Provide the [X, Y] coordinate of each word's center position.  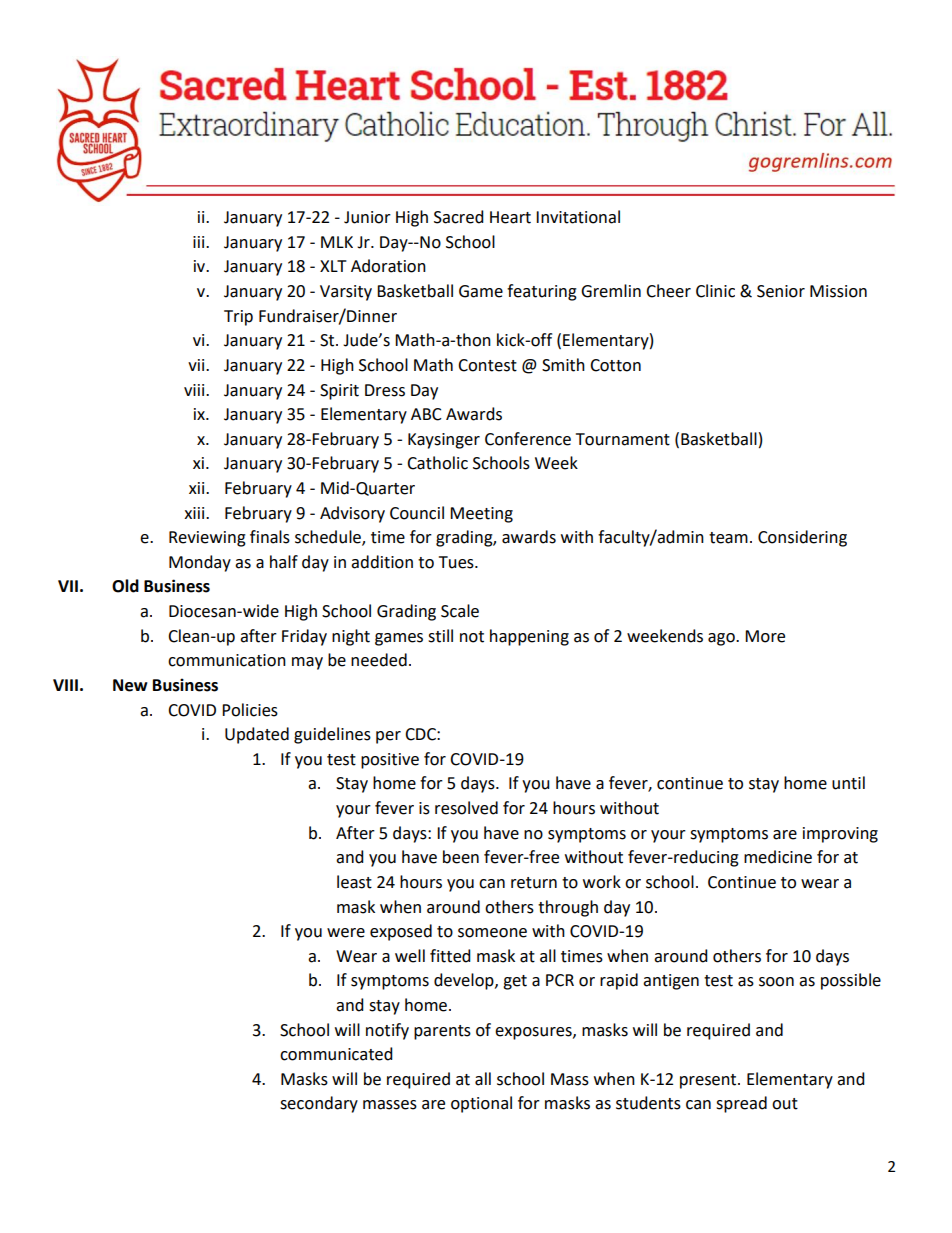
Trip [238, 318]
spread [741, 1104]
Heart [510, 217]
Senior [781, 291]
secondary [319, 1104]
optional [481, 1104]
